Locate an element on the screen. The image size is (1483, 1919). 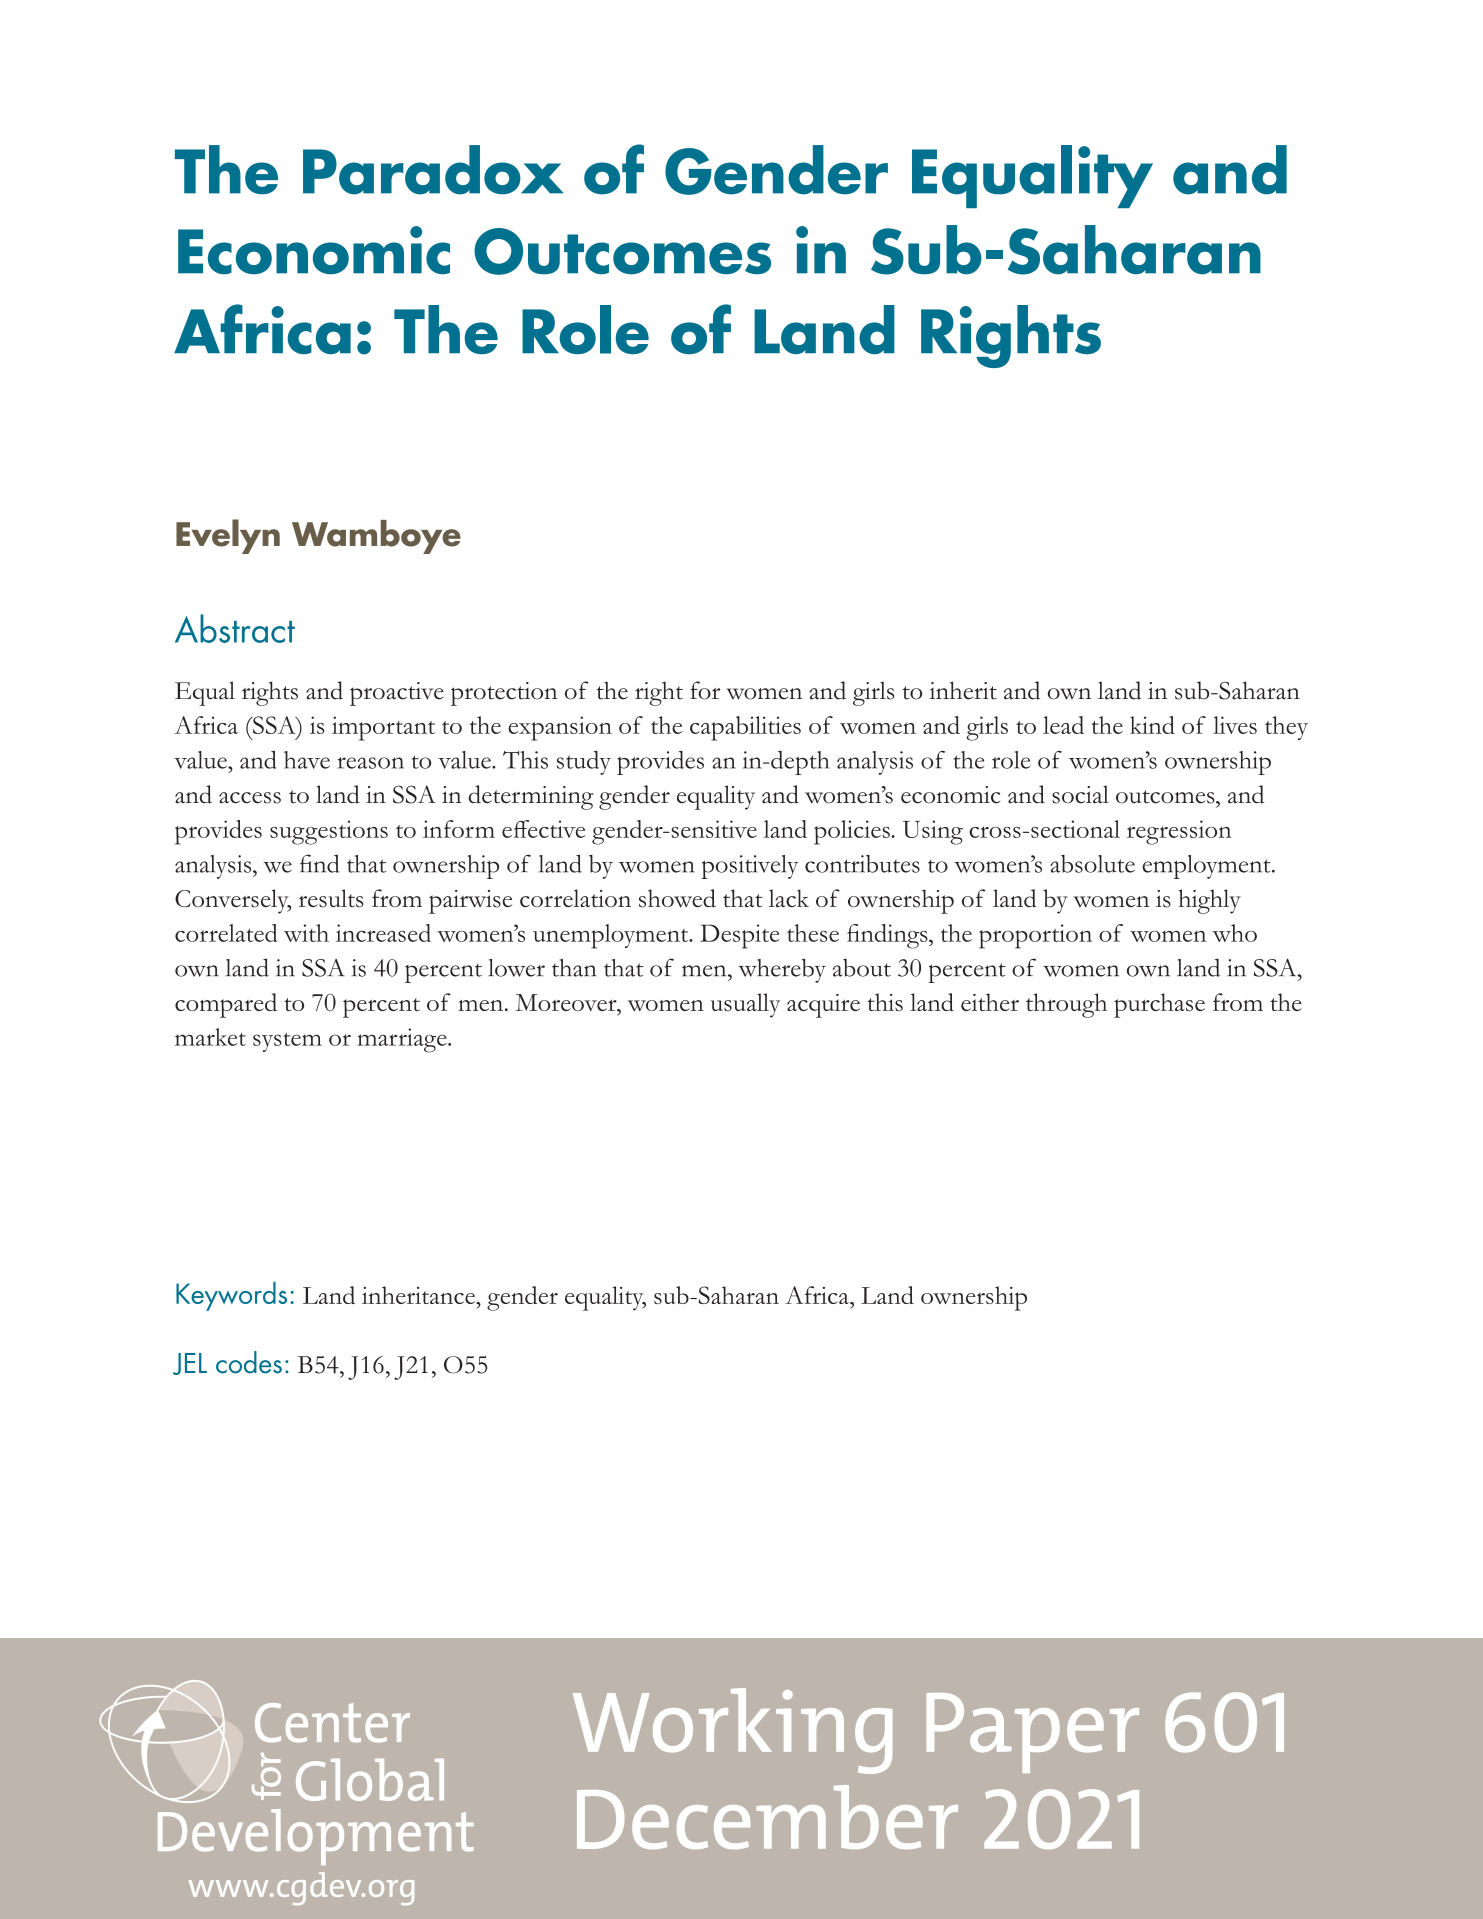
Paper is located at coordinates (1033, 1733).
